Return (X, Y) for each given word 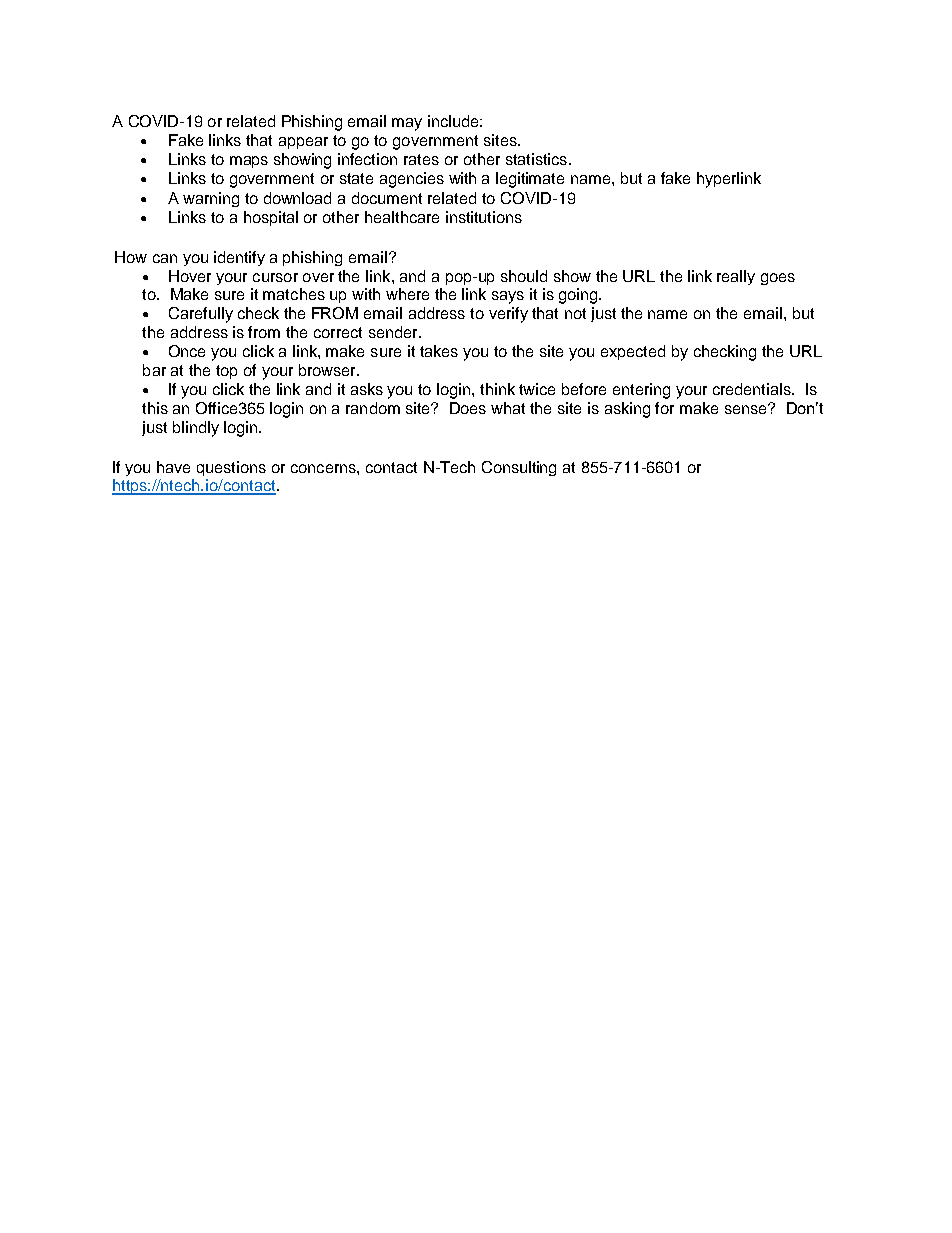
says (508, 297)
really (736, 277)
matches (294, 294)
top (226, 372)
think (497, 389)
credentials (753, 389)
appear (303, 143)
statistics (536, 159)
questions (231, 468)
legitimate (530, 180)
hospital (271, 218)
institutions (484, 217)
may (407, 124)
